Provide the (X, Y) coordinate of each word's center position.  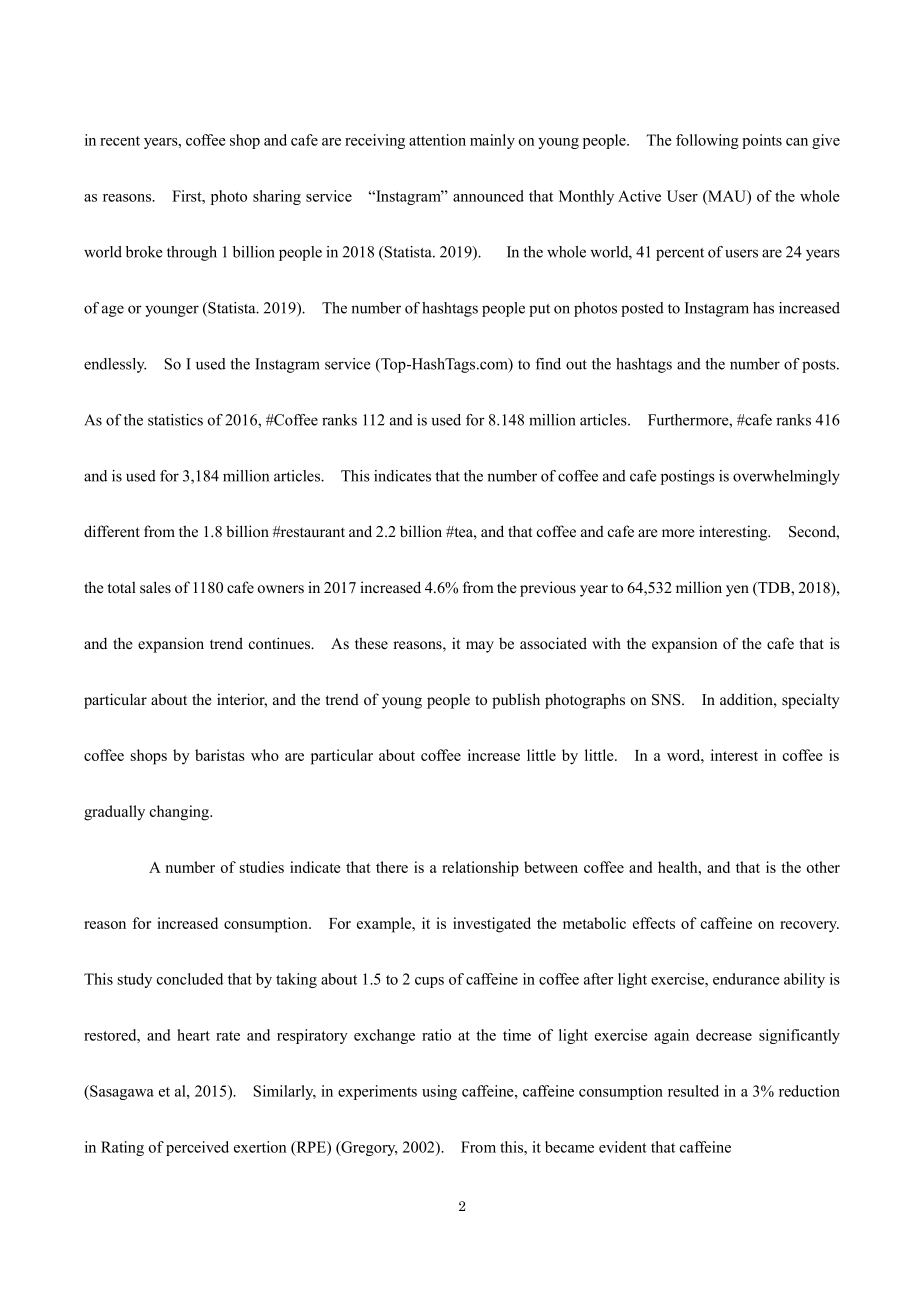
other (823, 867)
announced (488, 196)
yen (737, 591)
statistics (175, 420)
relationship (480, 869)
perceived (197, 1148)
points (762, 141)
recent (120, 141)
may (480, 647)
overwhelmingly (786, 477)
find (548, 364)
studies (262, 867)
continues (281, 643)
